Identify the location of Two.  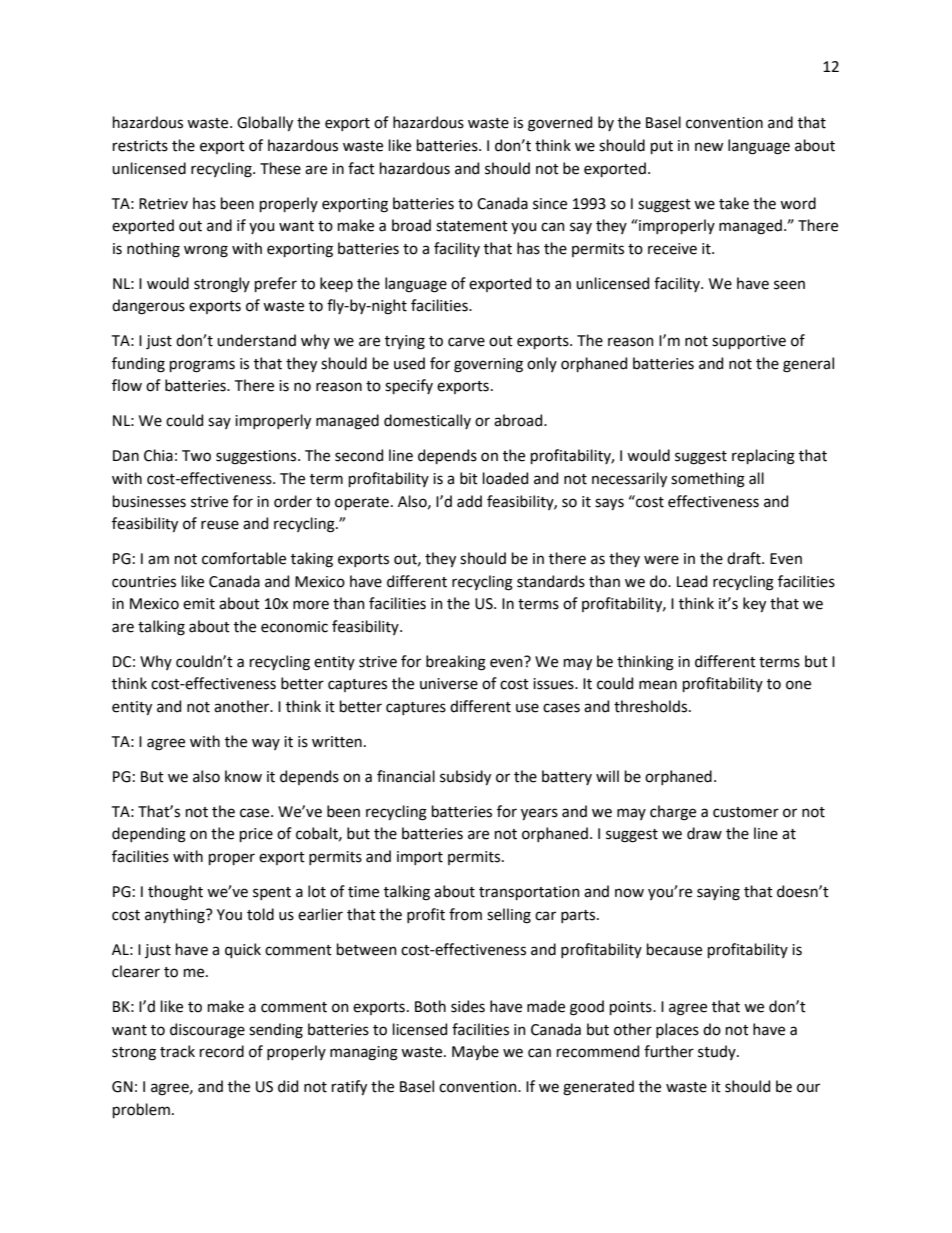
(196, 456).
